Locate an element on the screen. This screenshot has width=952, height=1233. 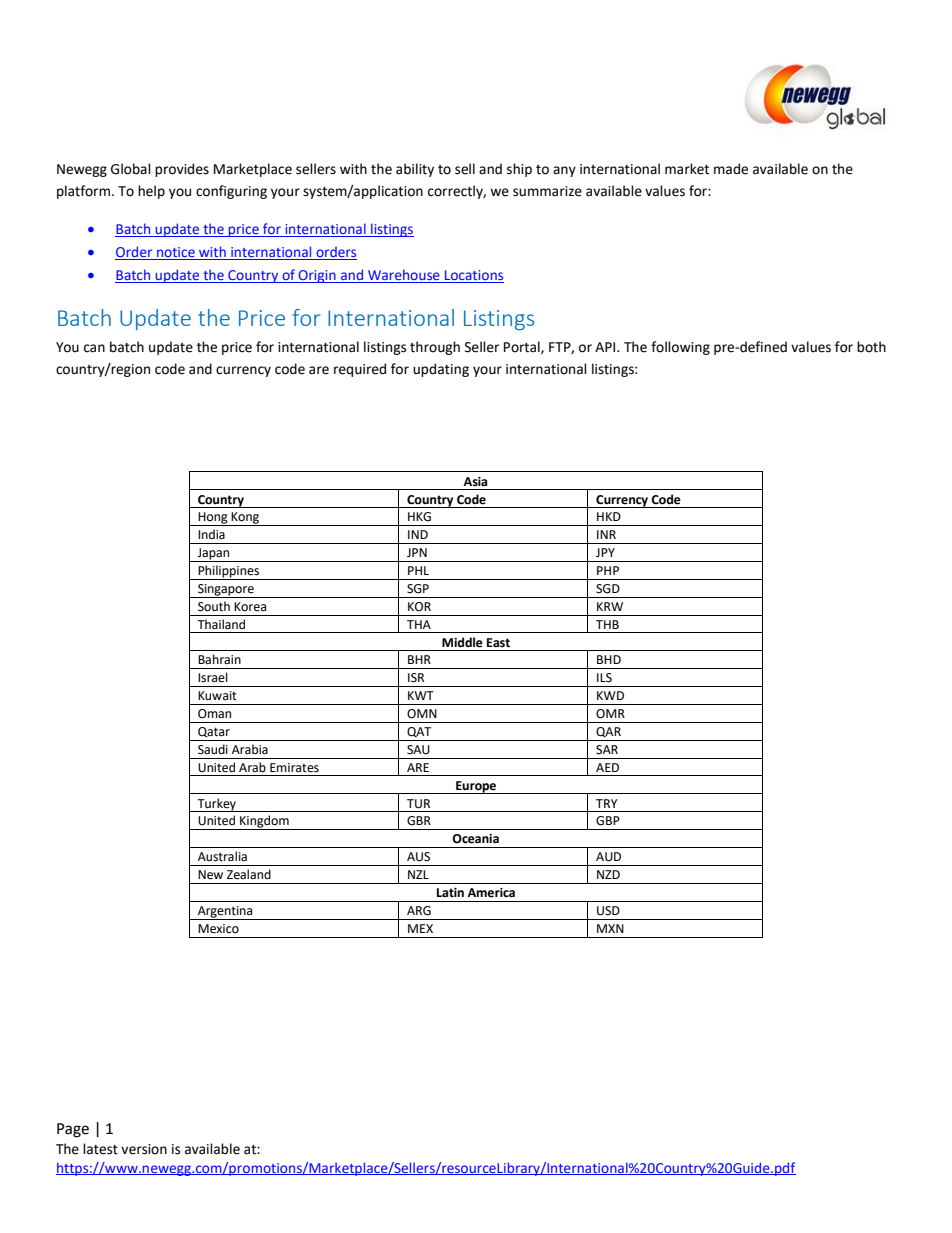
NZD is located at coordinates (608, 874).
